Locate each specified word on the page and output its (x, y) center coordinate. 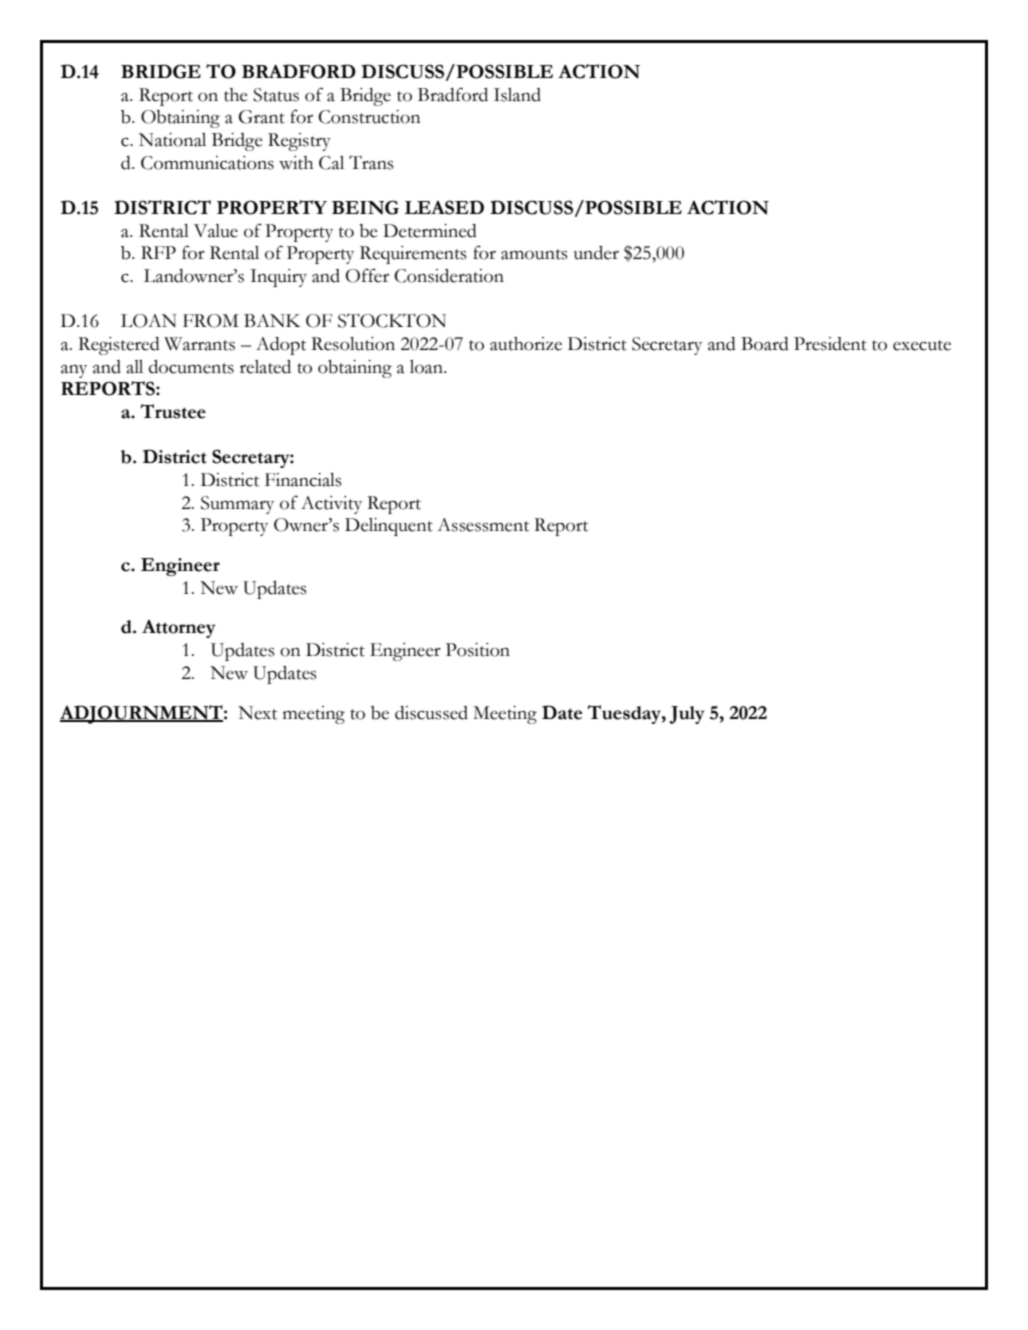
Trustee (173, 411)
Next (257, 713)
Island (517, 95)
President (830, 344)
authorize (526, 344)
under (596, 253)
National (172, 140)
